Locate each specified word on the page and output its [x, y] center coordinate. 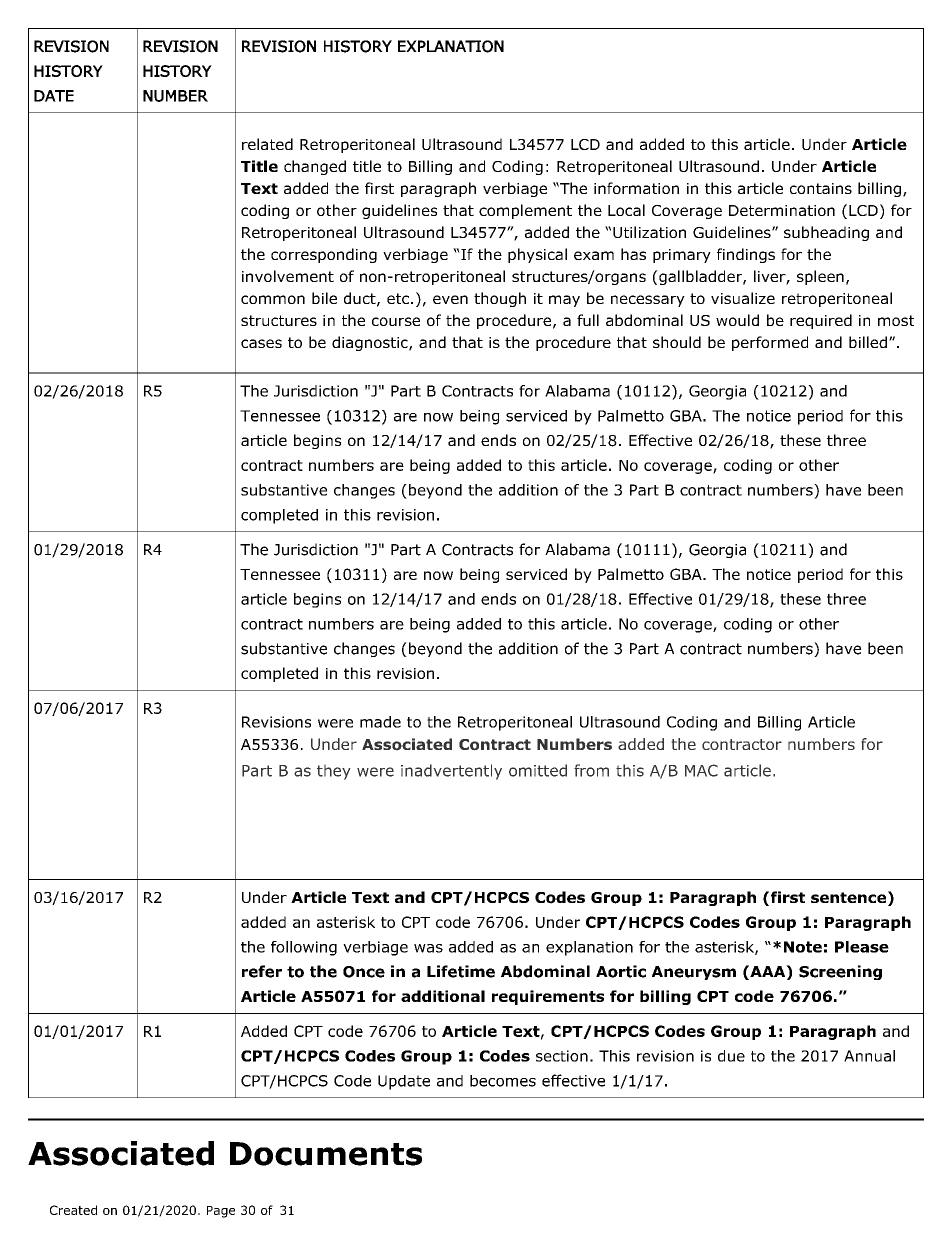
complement [525, 211]
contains [821, 188]
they [334, 772]
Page [221, 1212]
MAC [701, 770]
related [267, 144]
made [380, 722]
